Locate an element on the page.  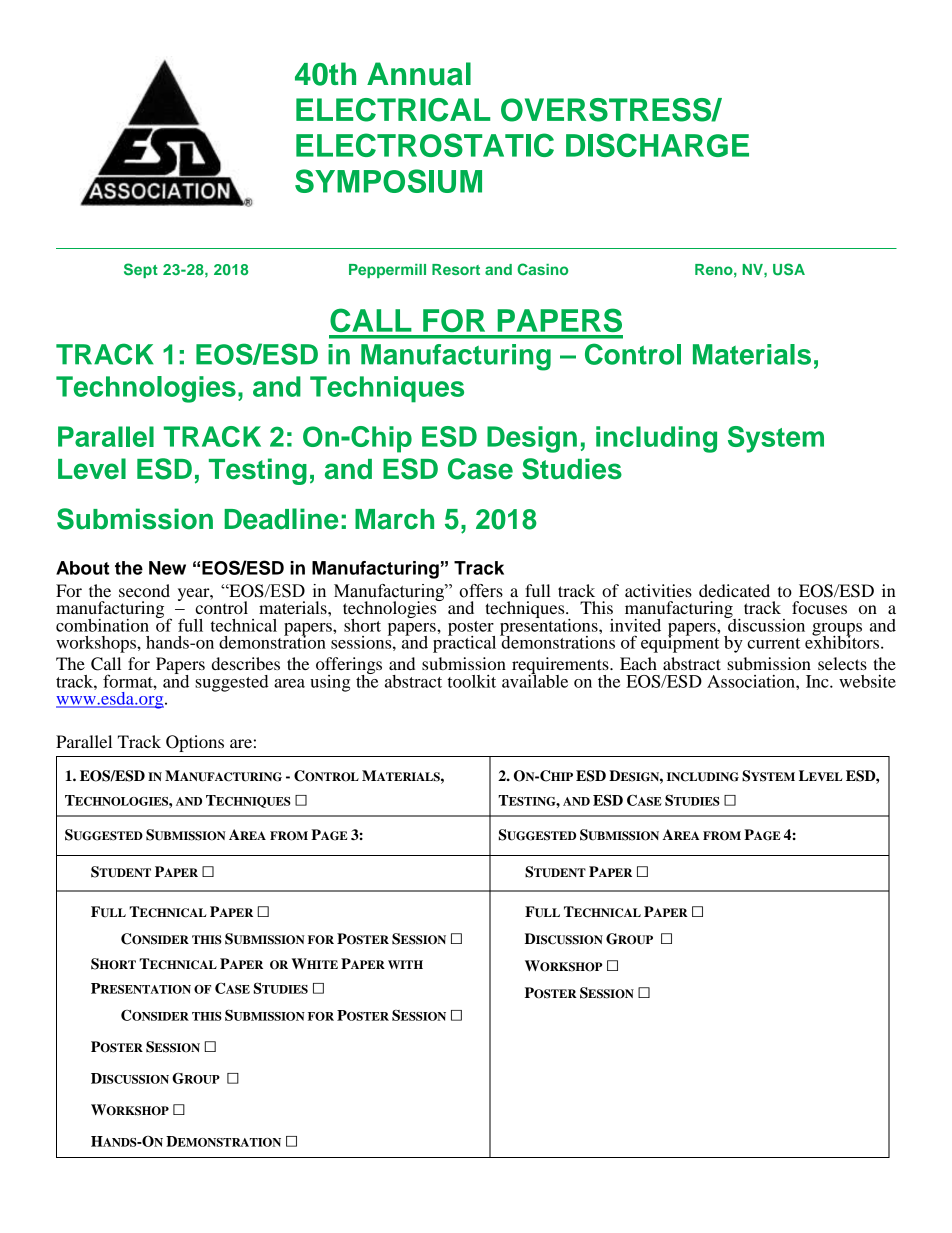
Association is located at coordinates (752, 681).
